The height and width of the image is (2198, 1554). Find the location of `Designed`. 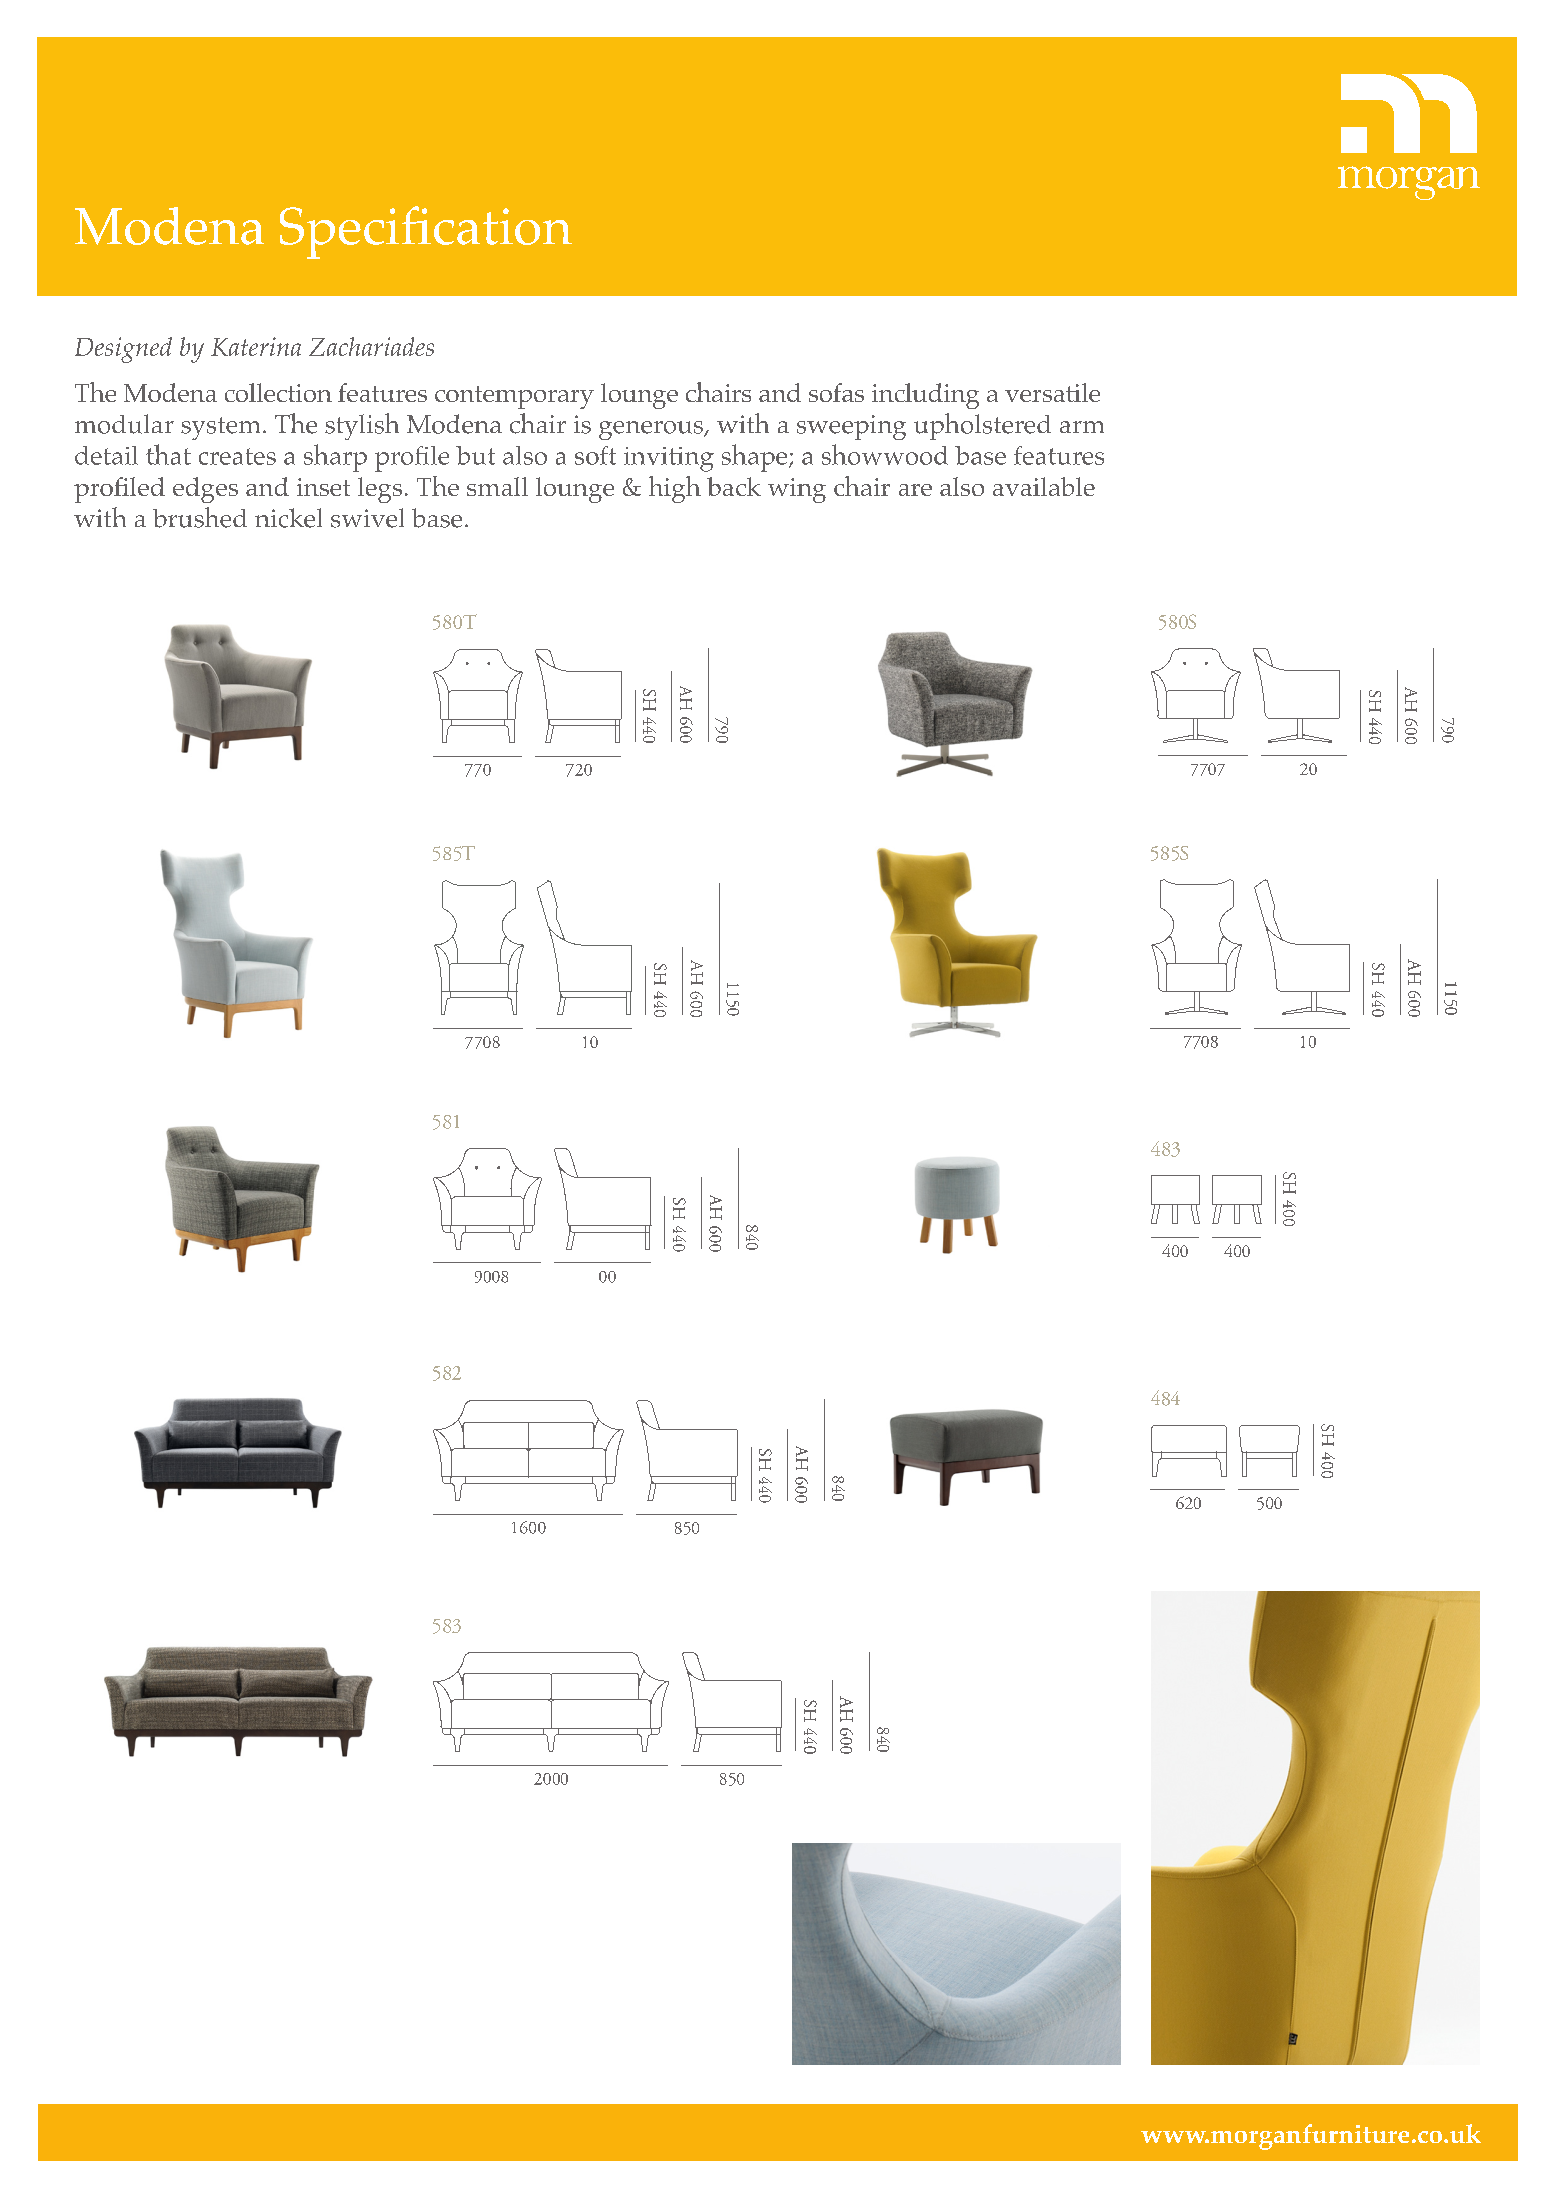

Designed is located at coordinates (123, 350).
